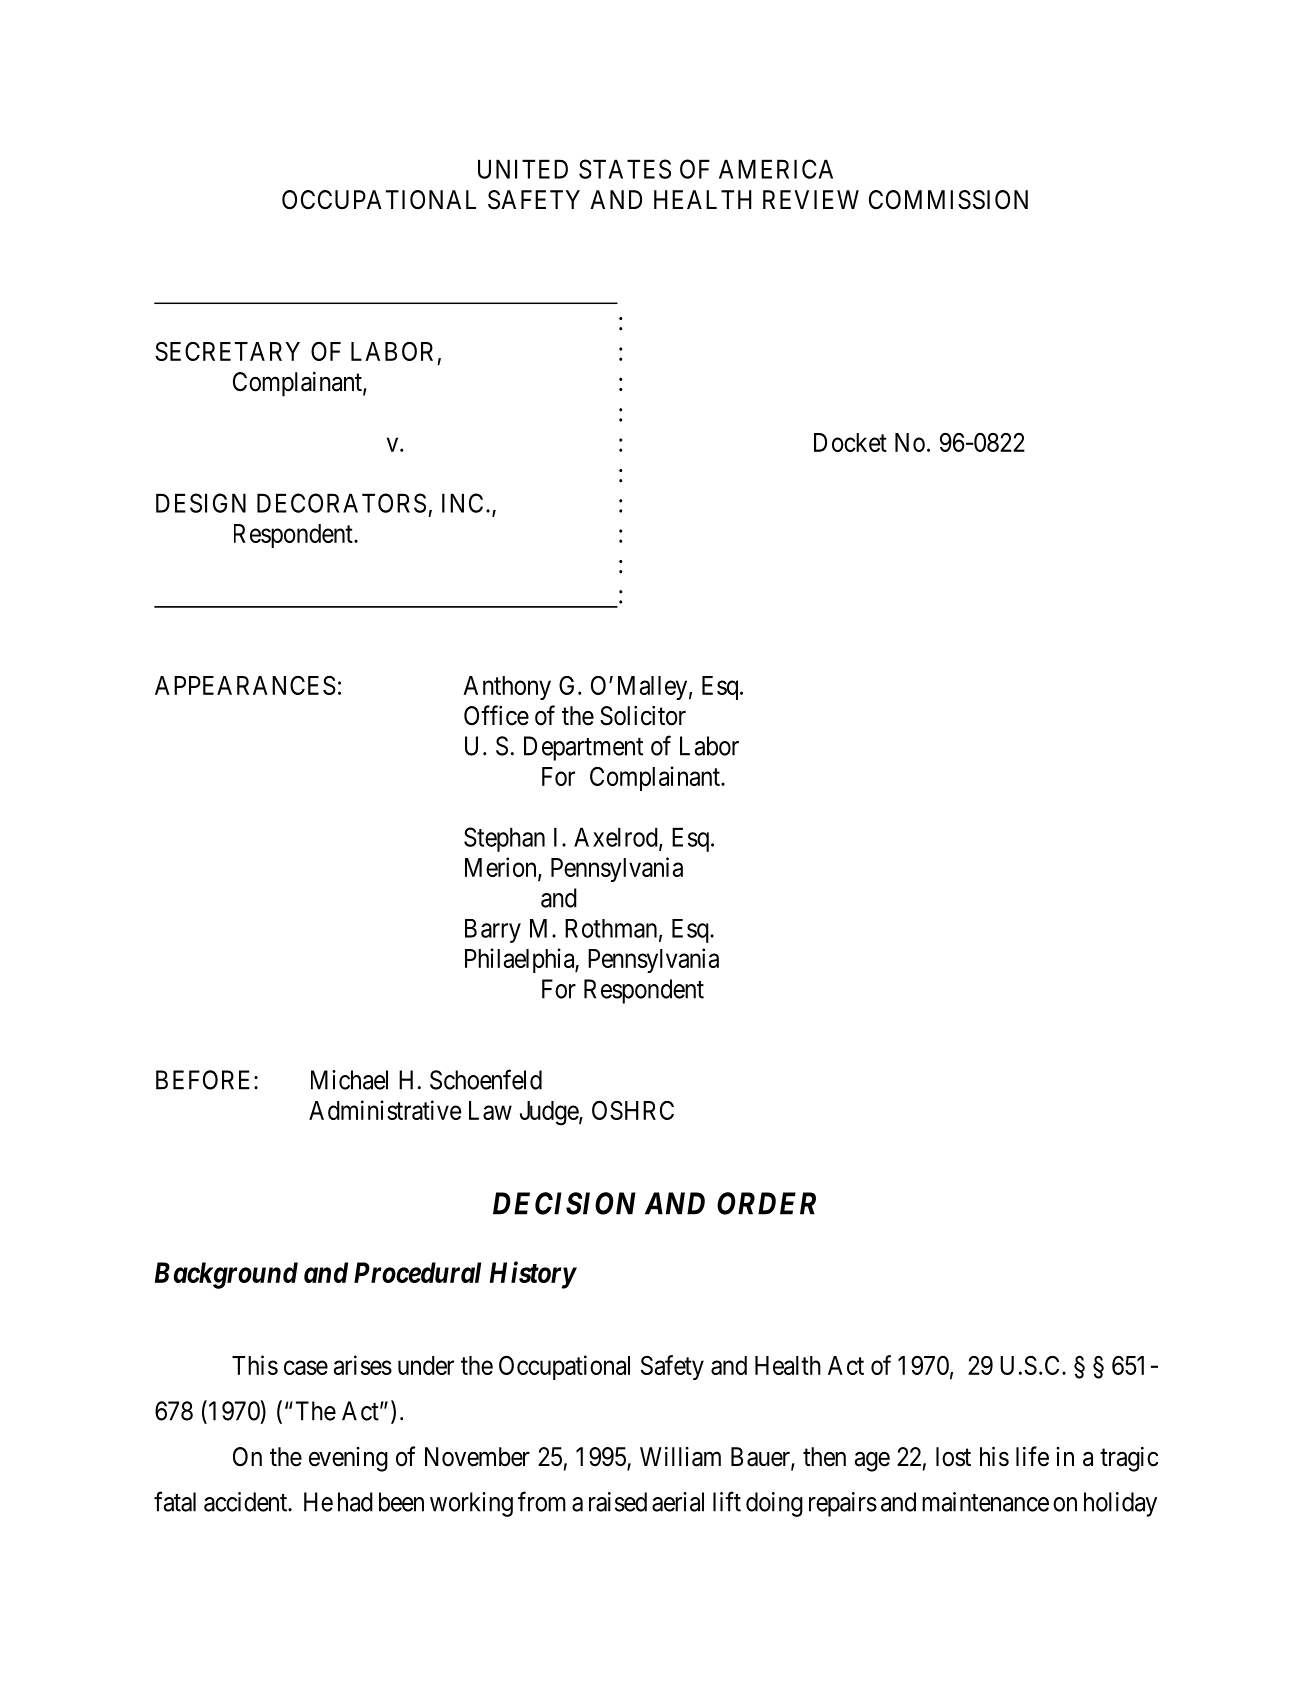  Describe the element at coordinates (564, 1203) in the image. I see `DECISION` at that location.
